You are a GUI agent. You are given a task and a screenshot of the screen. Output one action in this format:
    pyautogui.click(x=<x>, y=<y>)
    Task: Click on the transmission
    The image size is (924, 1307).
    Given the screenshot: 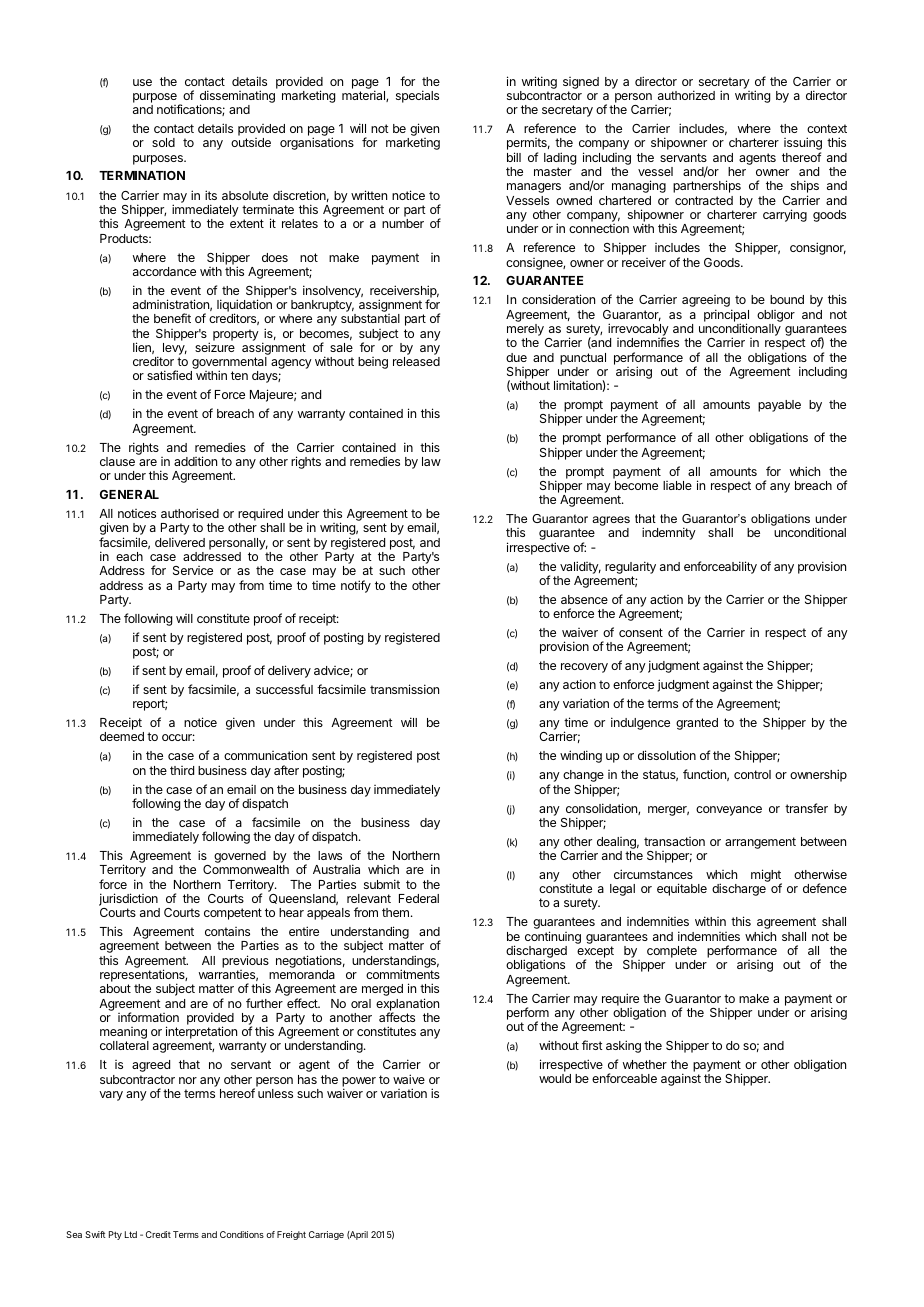 What is the action you would take?
    pyautogui.click(x=404, y=689)
